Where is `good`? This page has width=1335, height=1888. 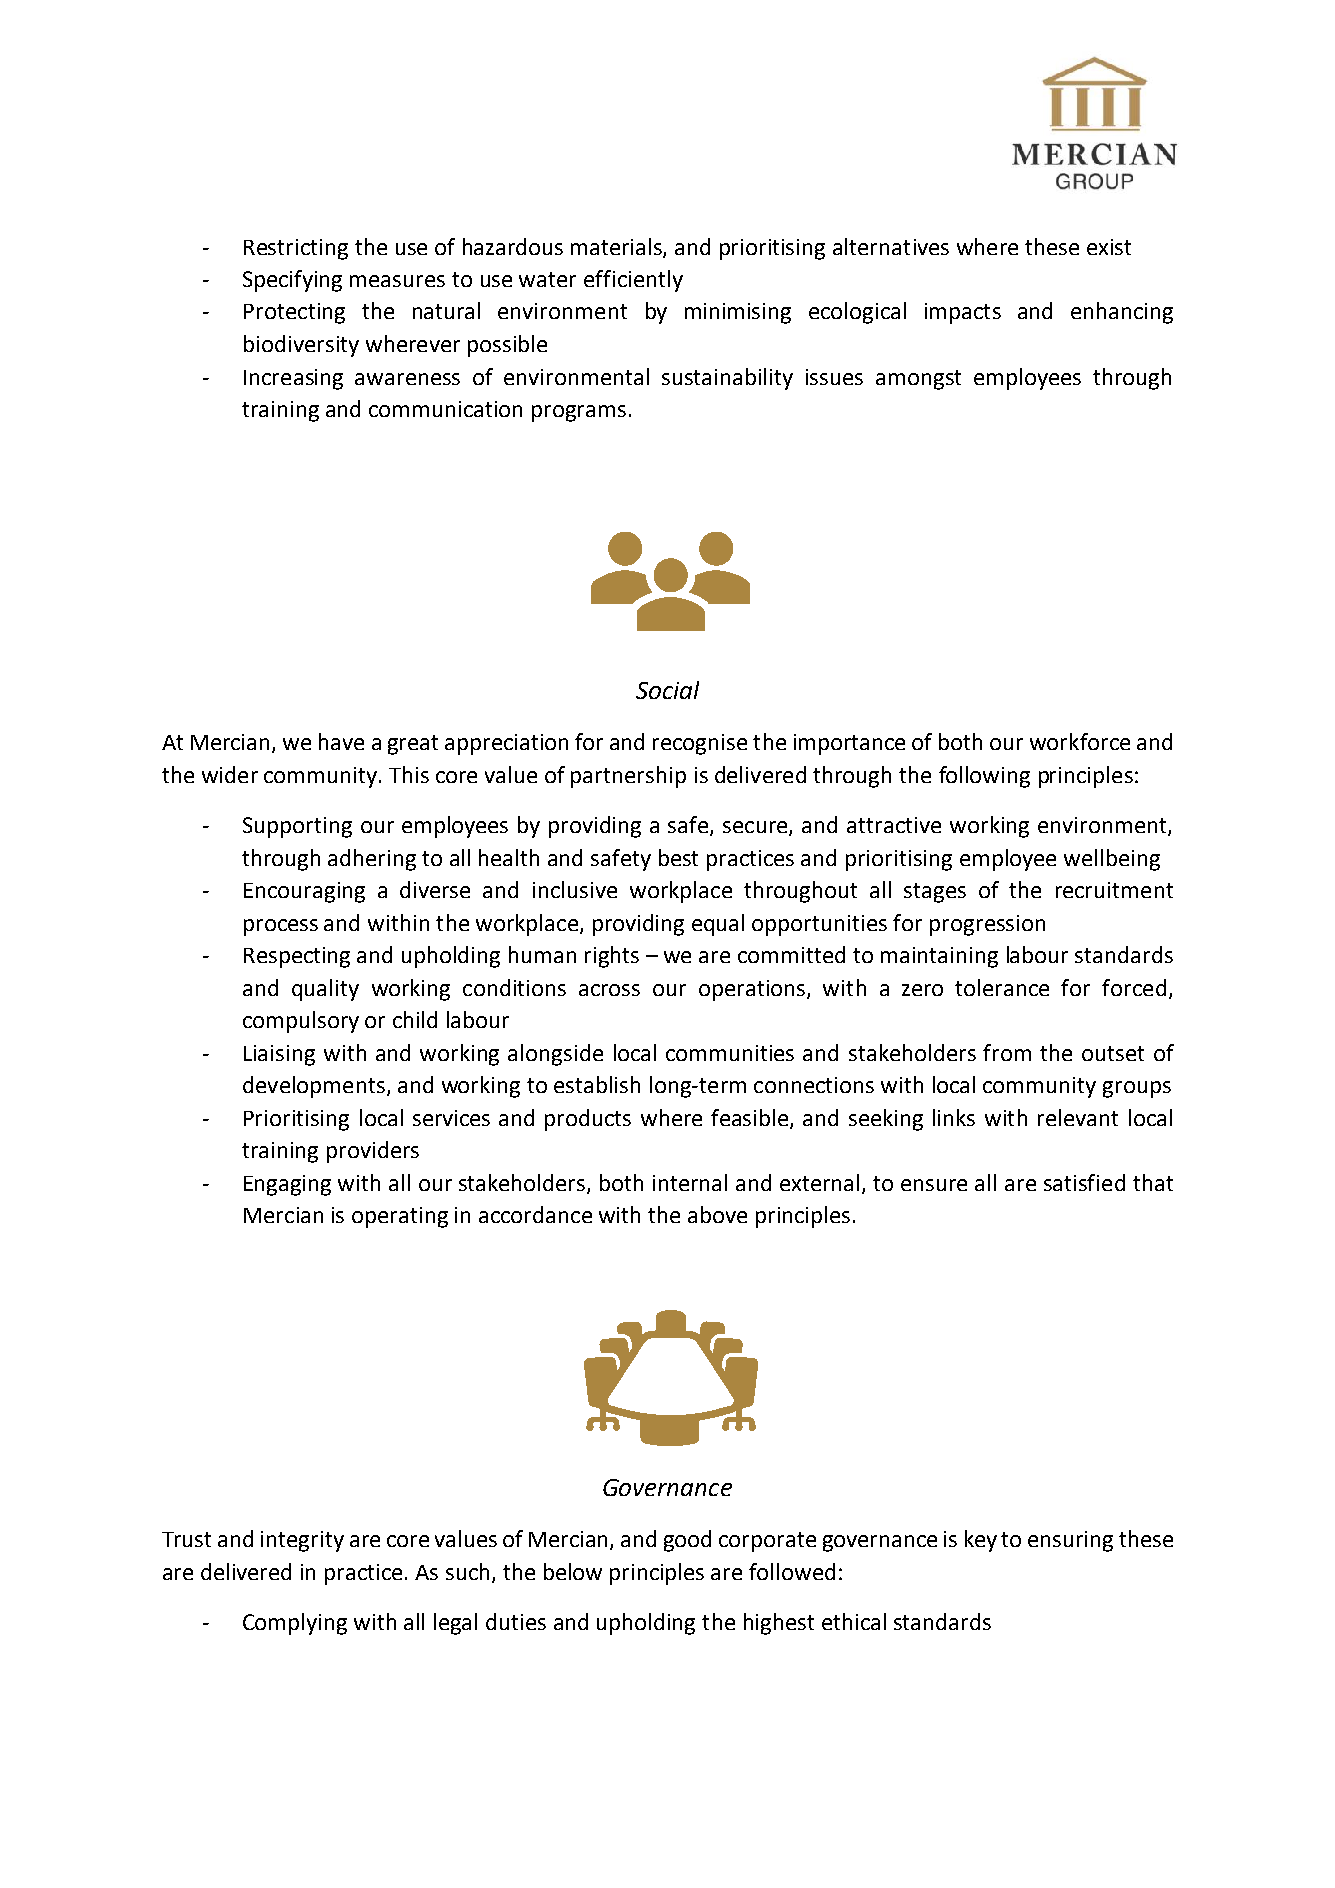 good is located at coordinates (687, 1541).
